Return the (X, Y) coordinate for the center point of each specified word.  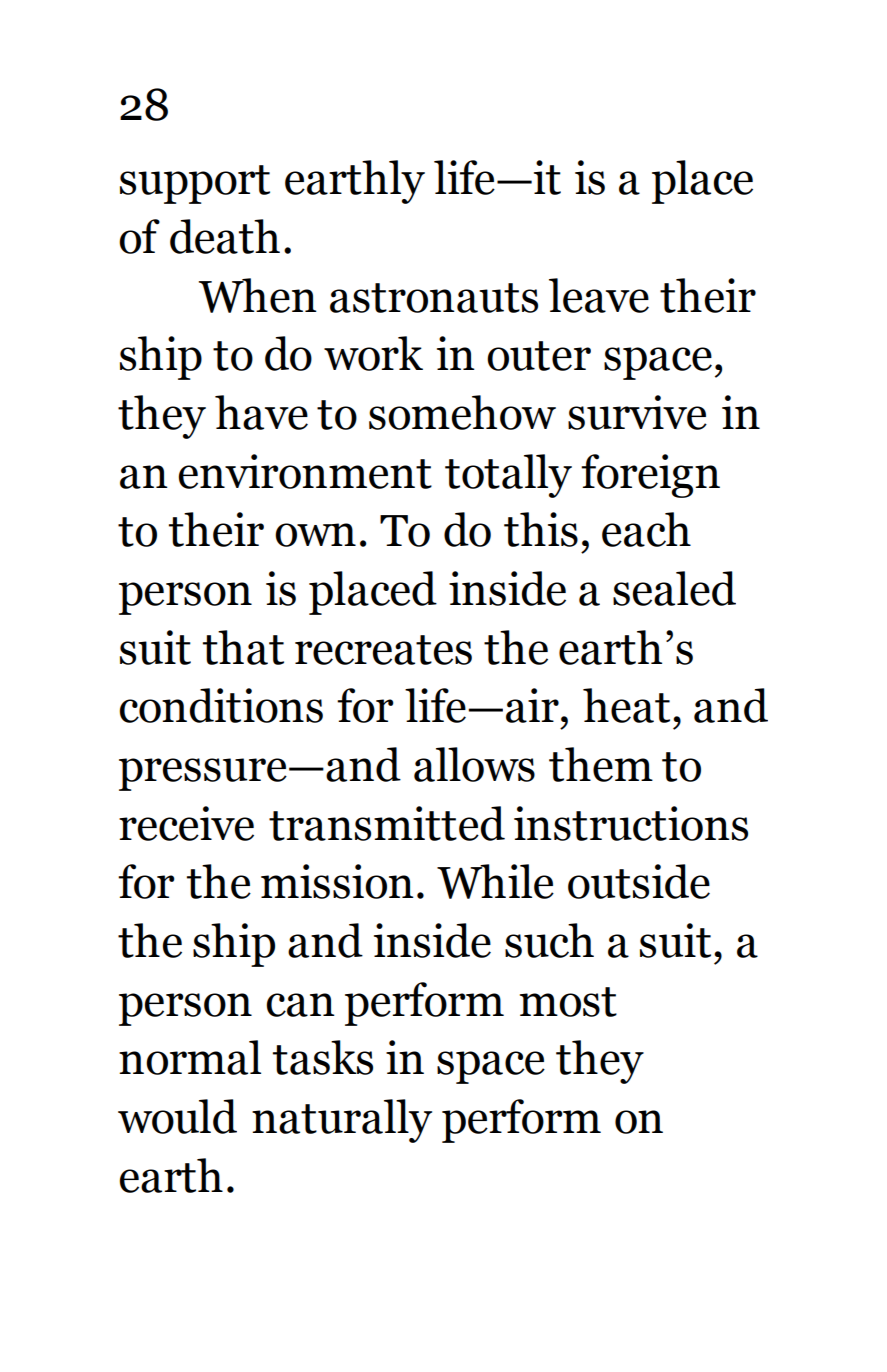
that (243, 647)
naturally (342, 1121)
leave (599, 295)
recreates (383, 650)
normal (190, 1057)
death (225, 236)
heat (626, 705)
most (568, 1002)
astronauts (434, 298)
